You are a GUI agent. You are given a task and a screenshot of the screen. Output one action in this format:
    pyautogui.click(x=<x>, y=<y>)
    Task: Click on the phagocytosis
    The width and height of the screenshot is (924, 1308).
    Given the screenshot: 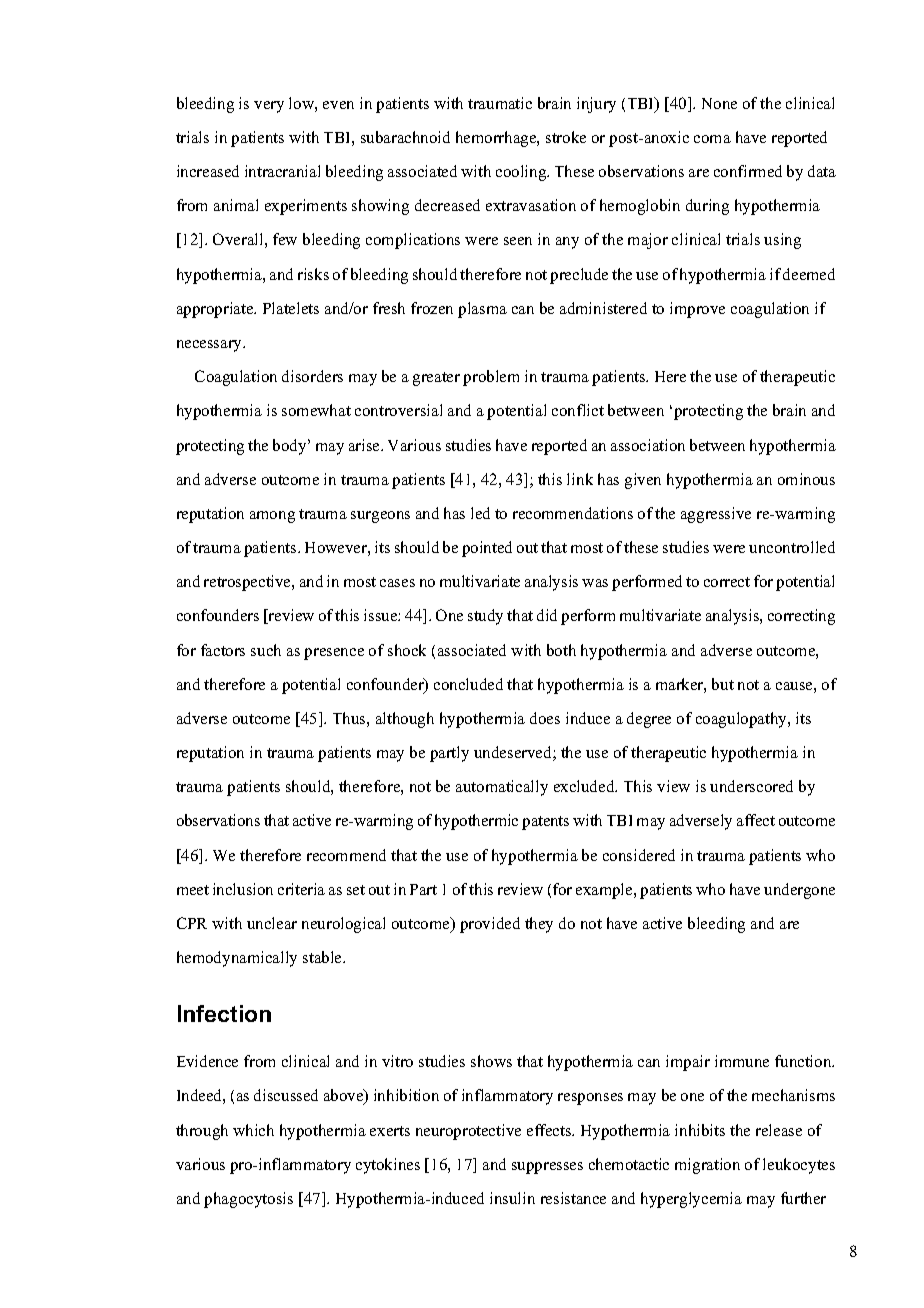 What is the action you would take?
    pyautogui.click(x=248, y=1200)
